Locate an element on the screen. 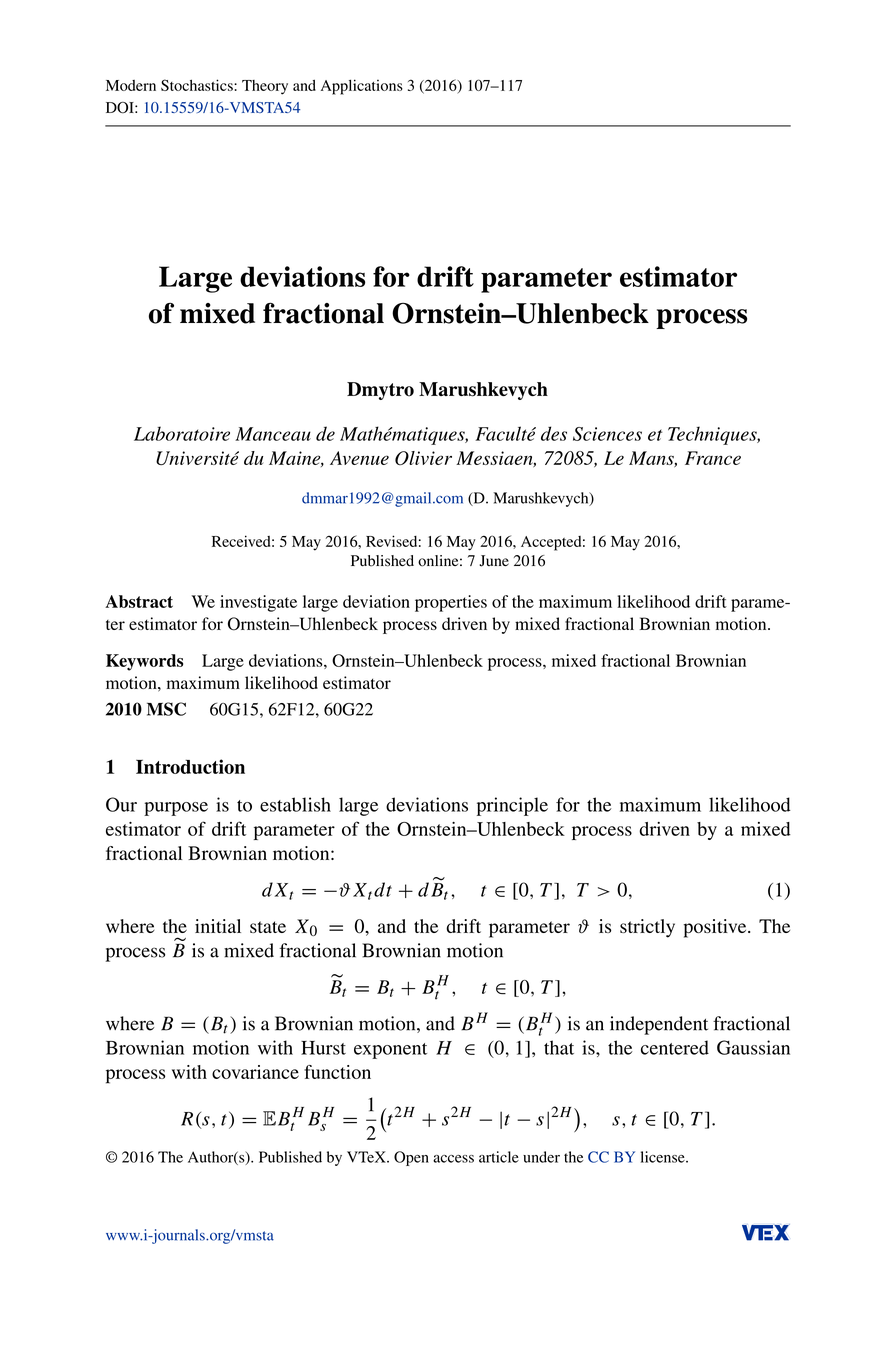 Image resolution: width=896 pixels, height=1354 pixels. France is located at coordinates (713, 458).
